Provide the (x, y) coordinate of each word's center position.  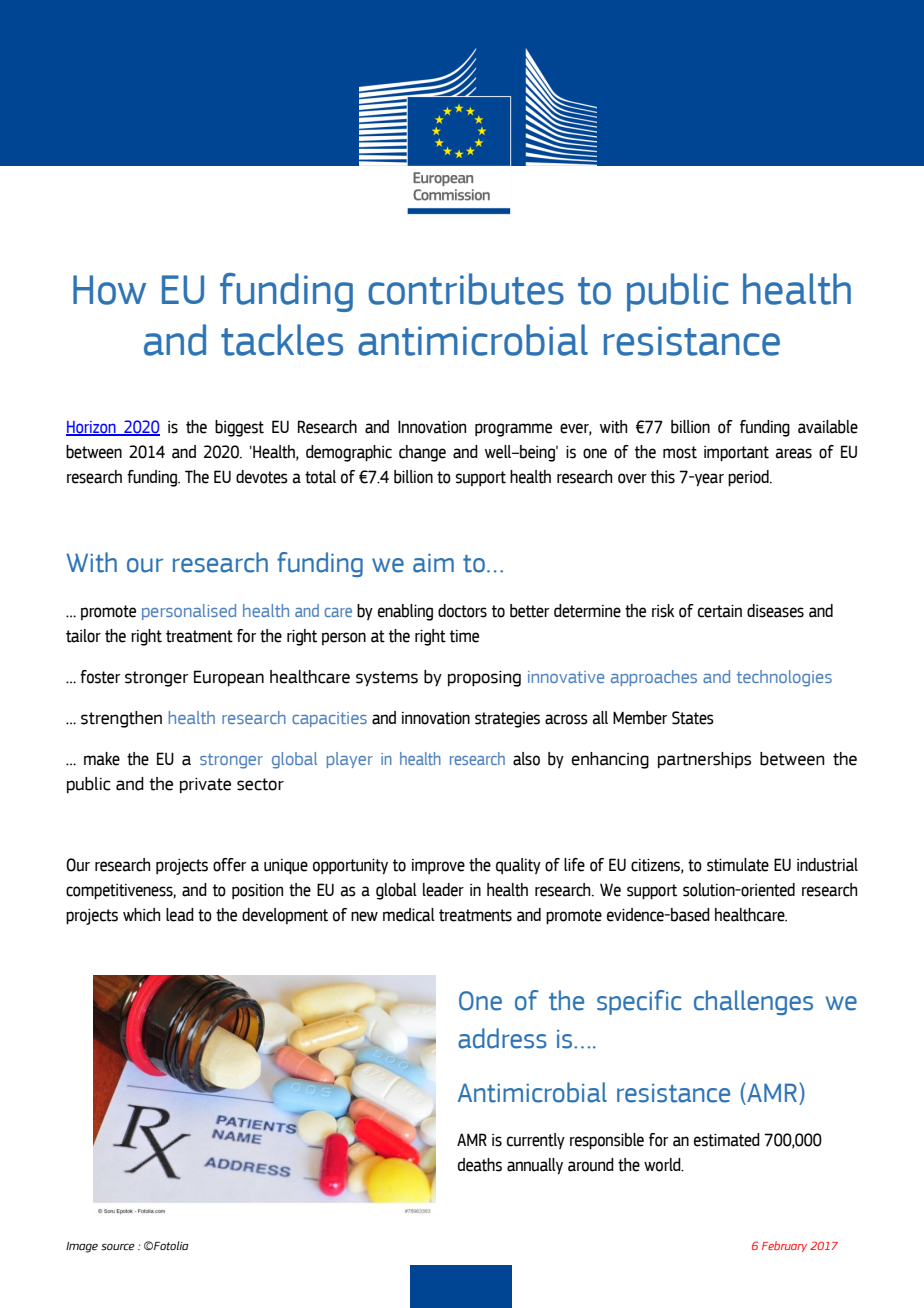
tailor (83, 636)
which (142, 915)
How (109, 290)
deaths (480, 1165)
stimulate (738, 865)
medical (409, 915)
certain (720, 611)
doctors (462, 611)
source (118, 1247)
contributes (466, 289)
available (828, 427)
